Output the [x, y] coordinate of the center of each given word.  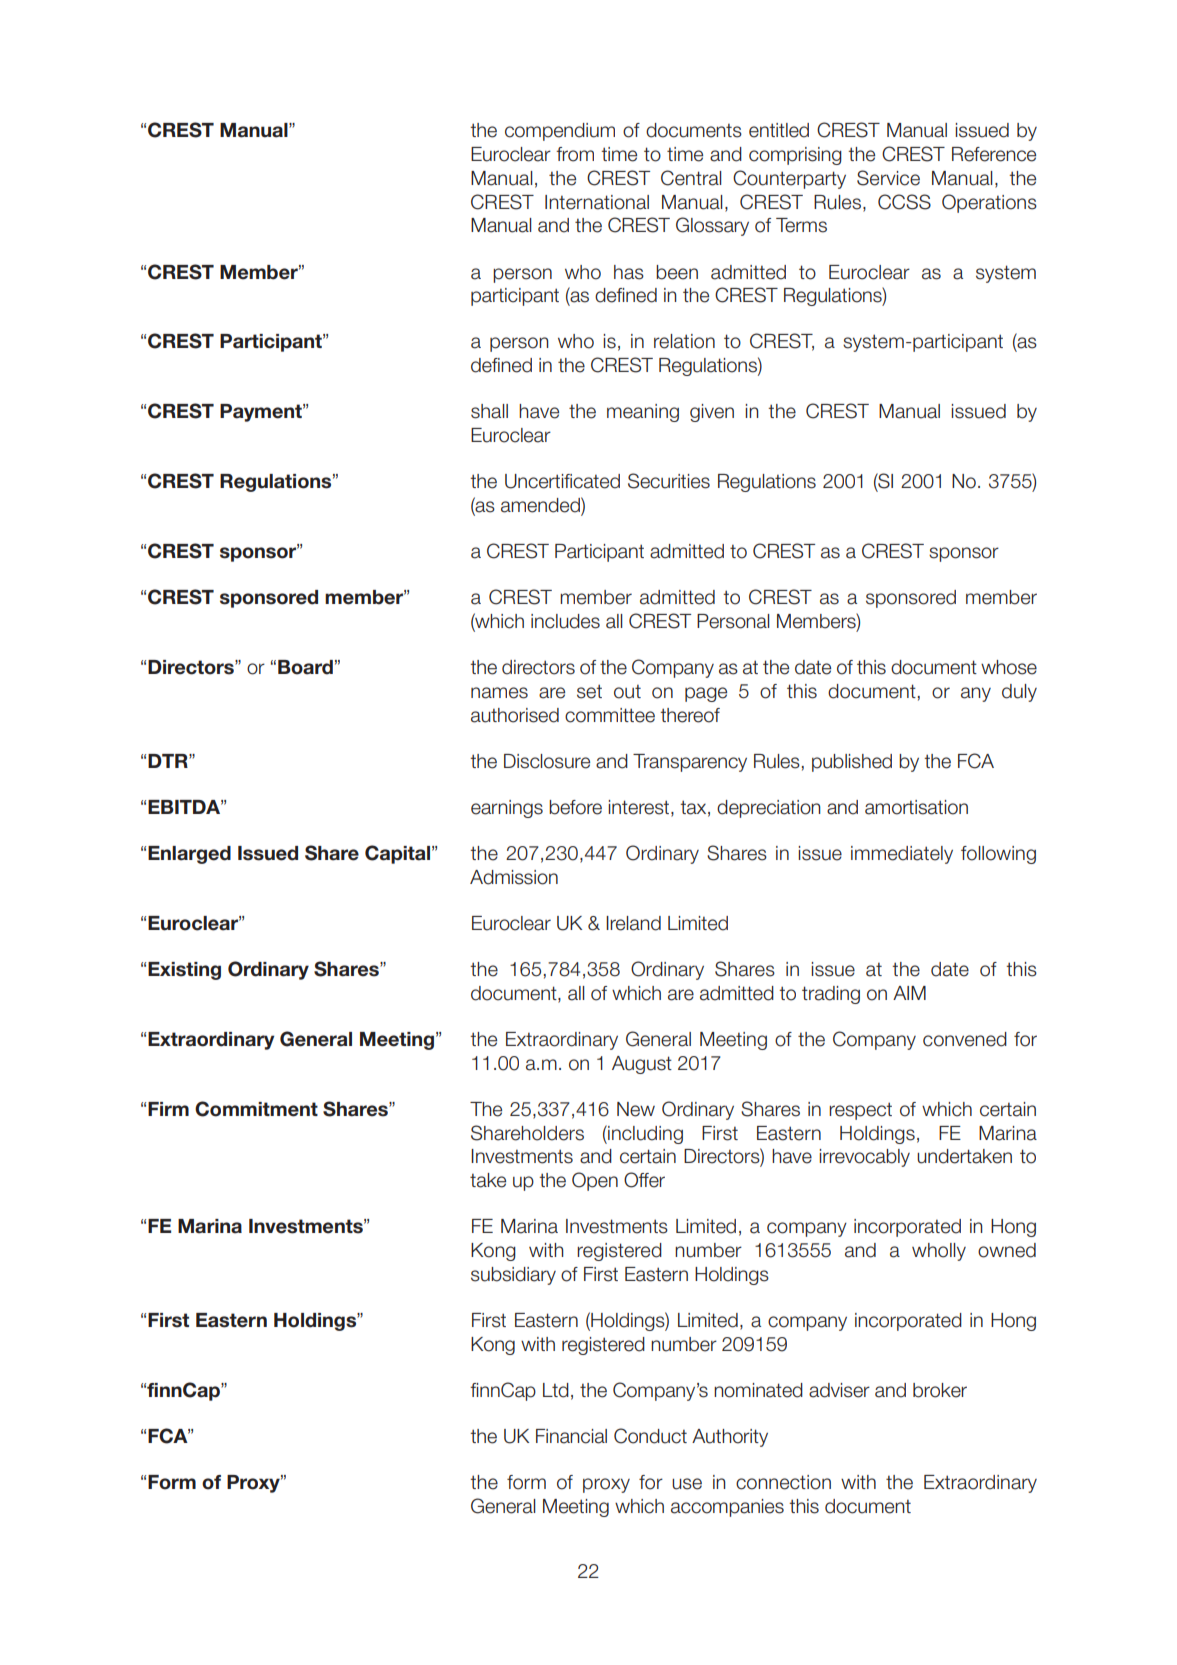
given [712, 413]
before [575, 807]
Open [595, 1181]
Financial [571, 1436]
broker [940, 1390]
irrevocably [864, 1158]
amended [541, 506]
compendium [560, 132]
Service [888, 178]
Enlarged [189, 855]
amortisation [916, 807]
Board [305, 667]
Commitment [256, 1109]
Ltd [556, 1390]
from [575, 154]
